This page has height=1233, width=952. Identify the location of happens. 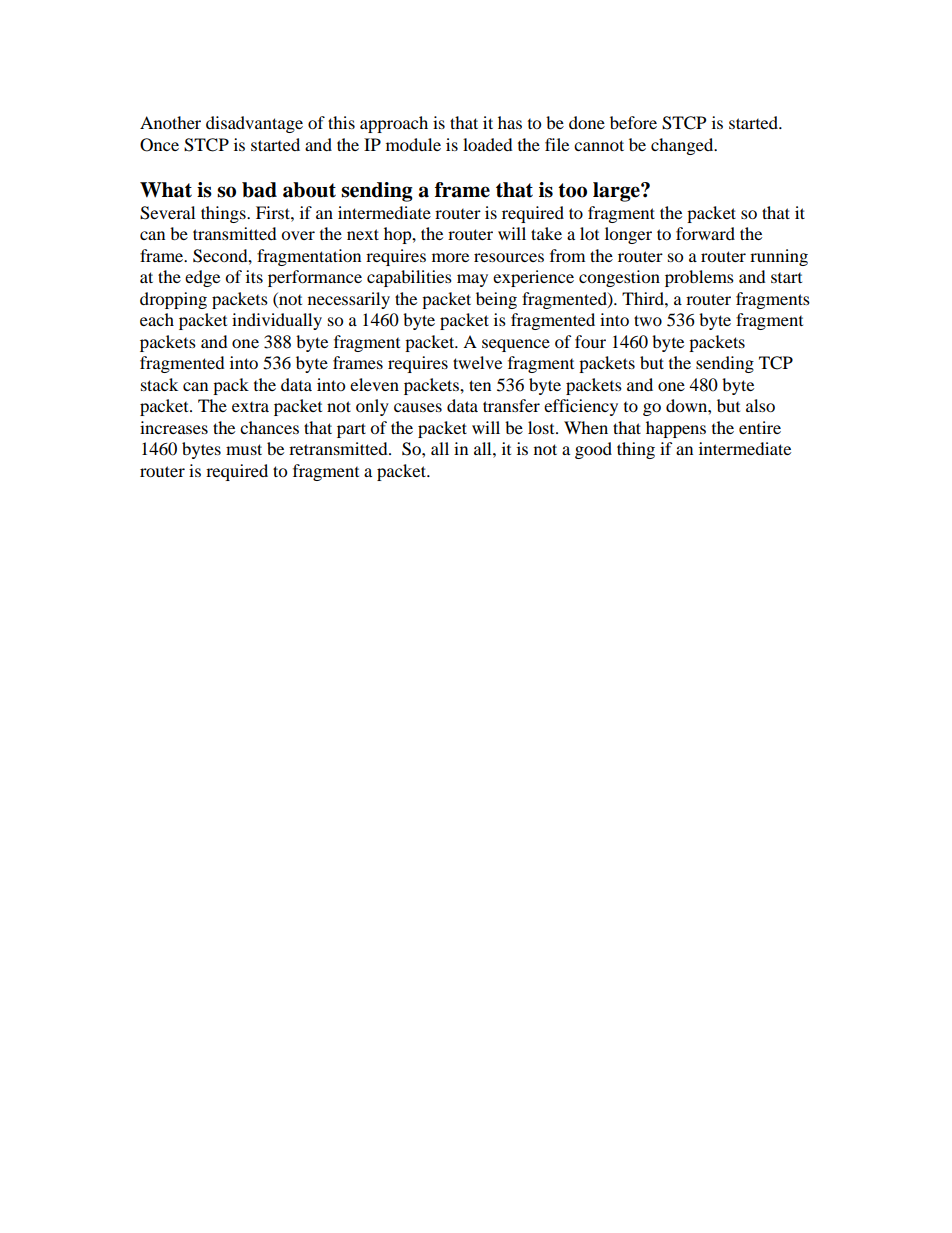
(676, 429).
